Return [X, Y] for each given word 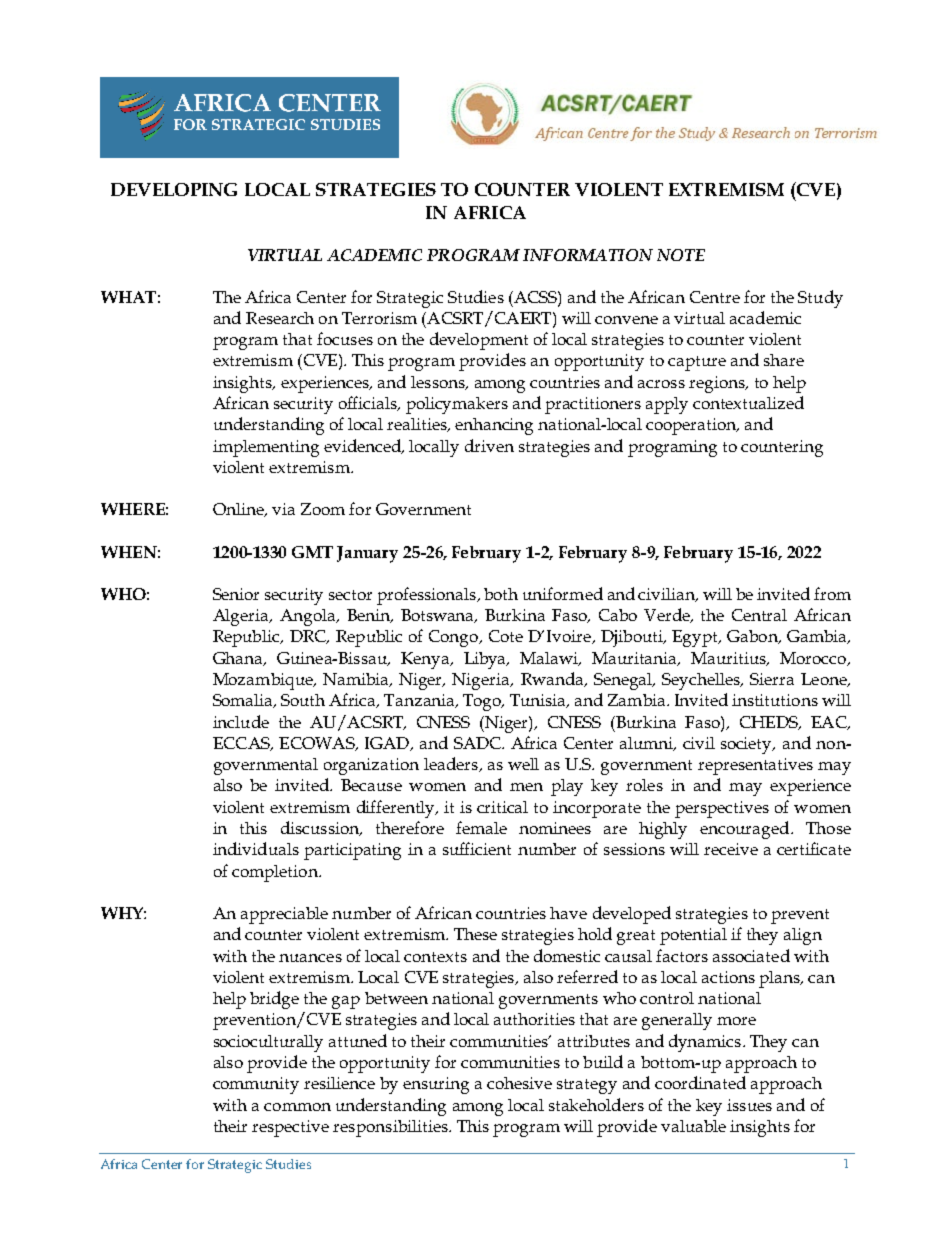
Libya [486, 660]
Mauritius [729, 659]
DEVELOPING [174, 189]
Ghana [239, 659]
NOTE [681, 255]
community [256, 1085]
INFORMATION [588, 255]
